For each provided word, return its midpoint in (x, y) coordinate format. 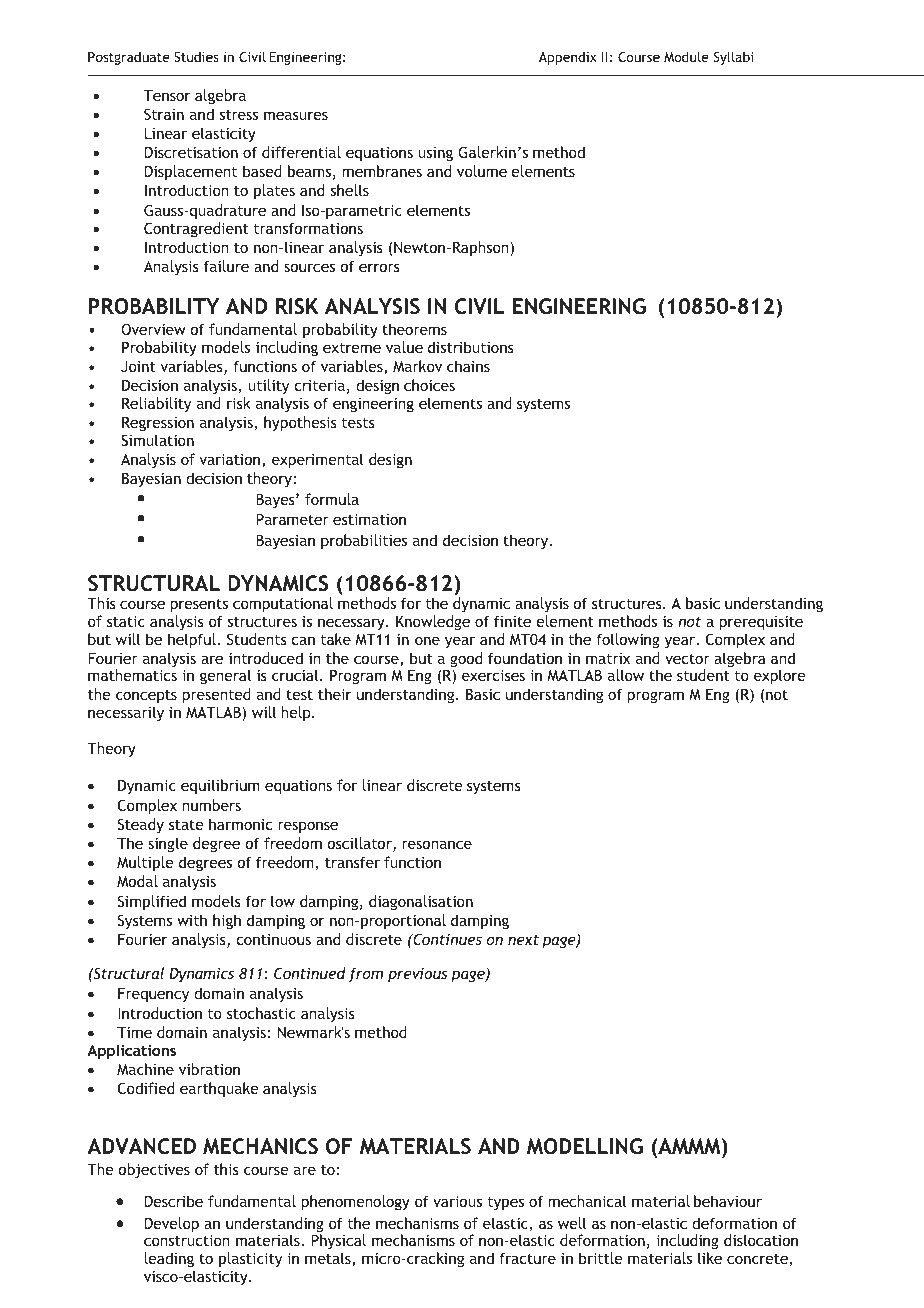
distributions (471, 347)
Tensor (167, 95)
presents (199, 605)
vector (687, 658)
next (523, 939)
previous (417, 975)
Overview (153, 329)
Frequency (153, 995)
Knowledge (433, 622)
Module (686, 56)
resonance (437, 844)
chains (468, 366)
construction (187, 1240)
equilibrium (220, 786)
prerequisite (761, 625)
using (435, 154)
